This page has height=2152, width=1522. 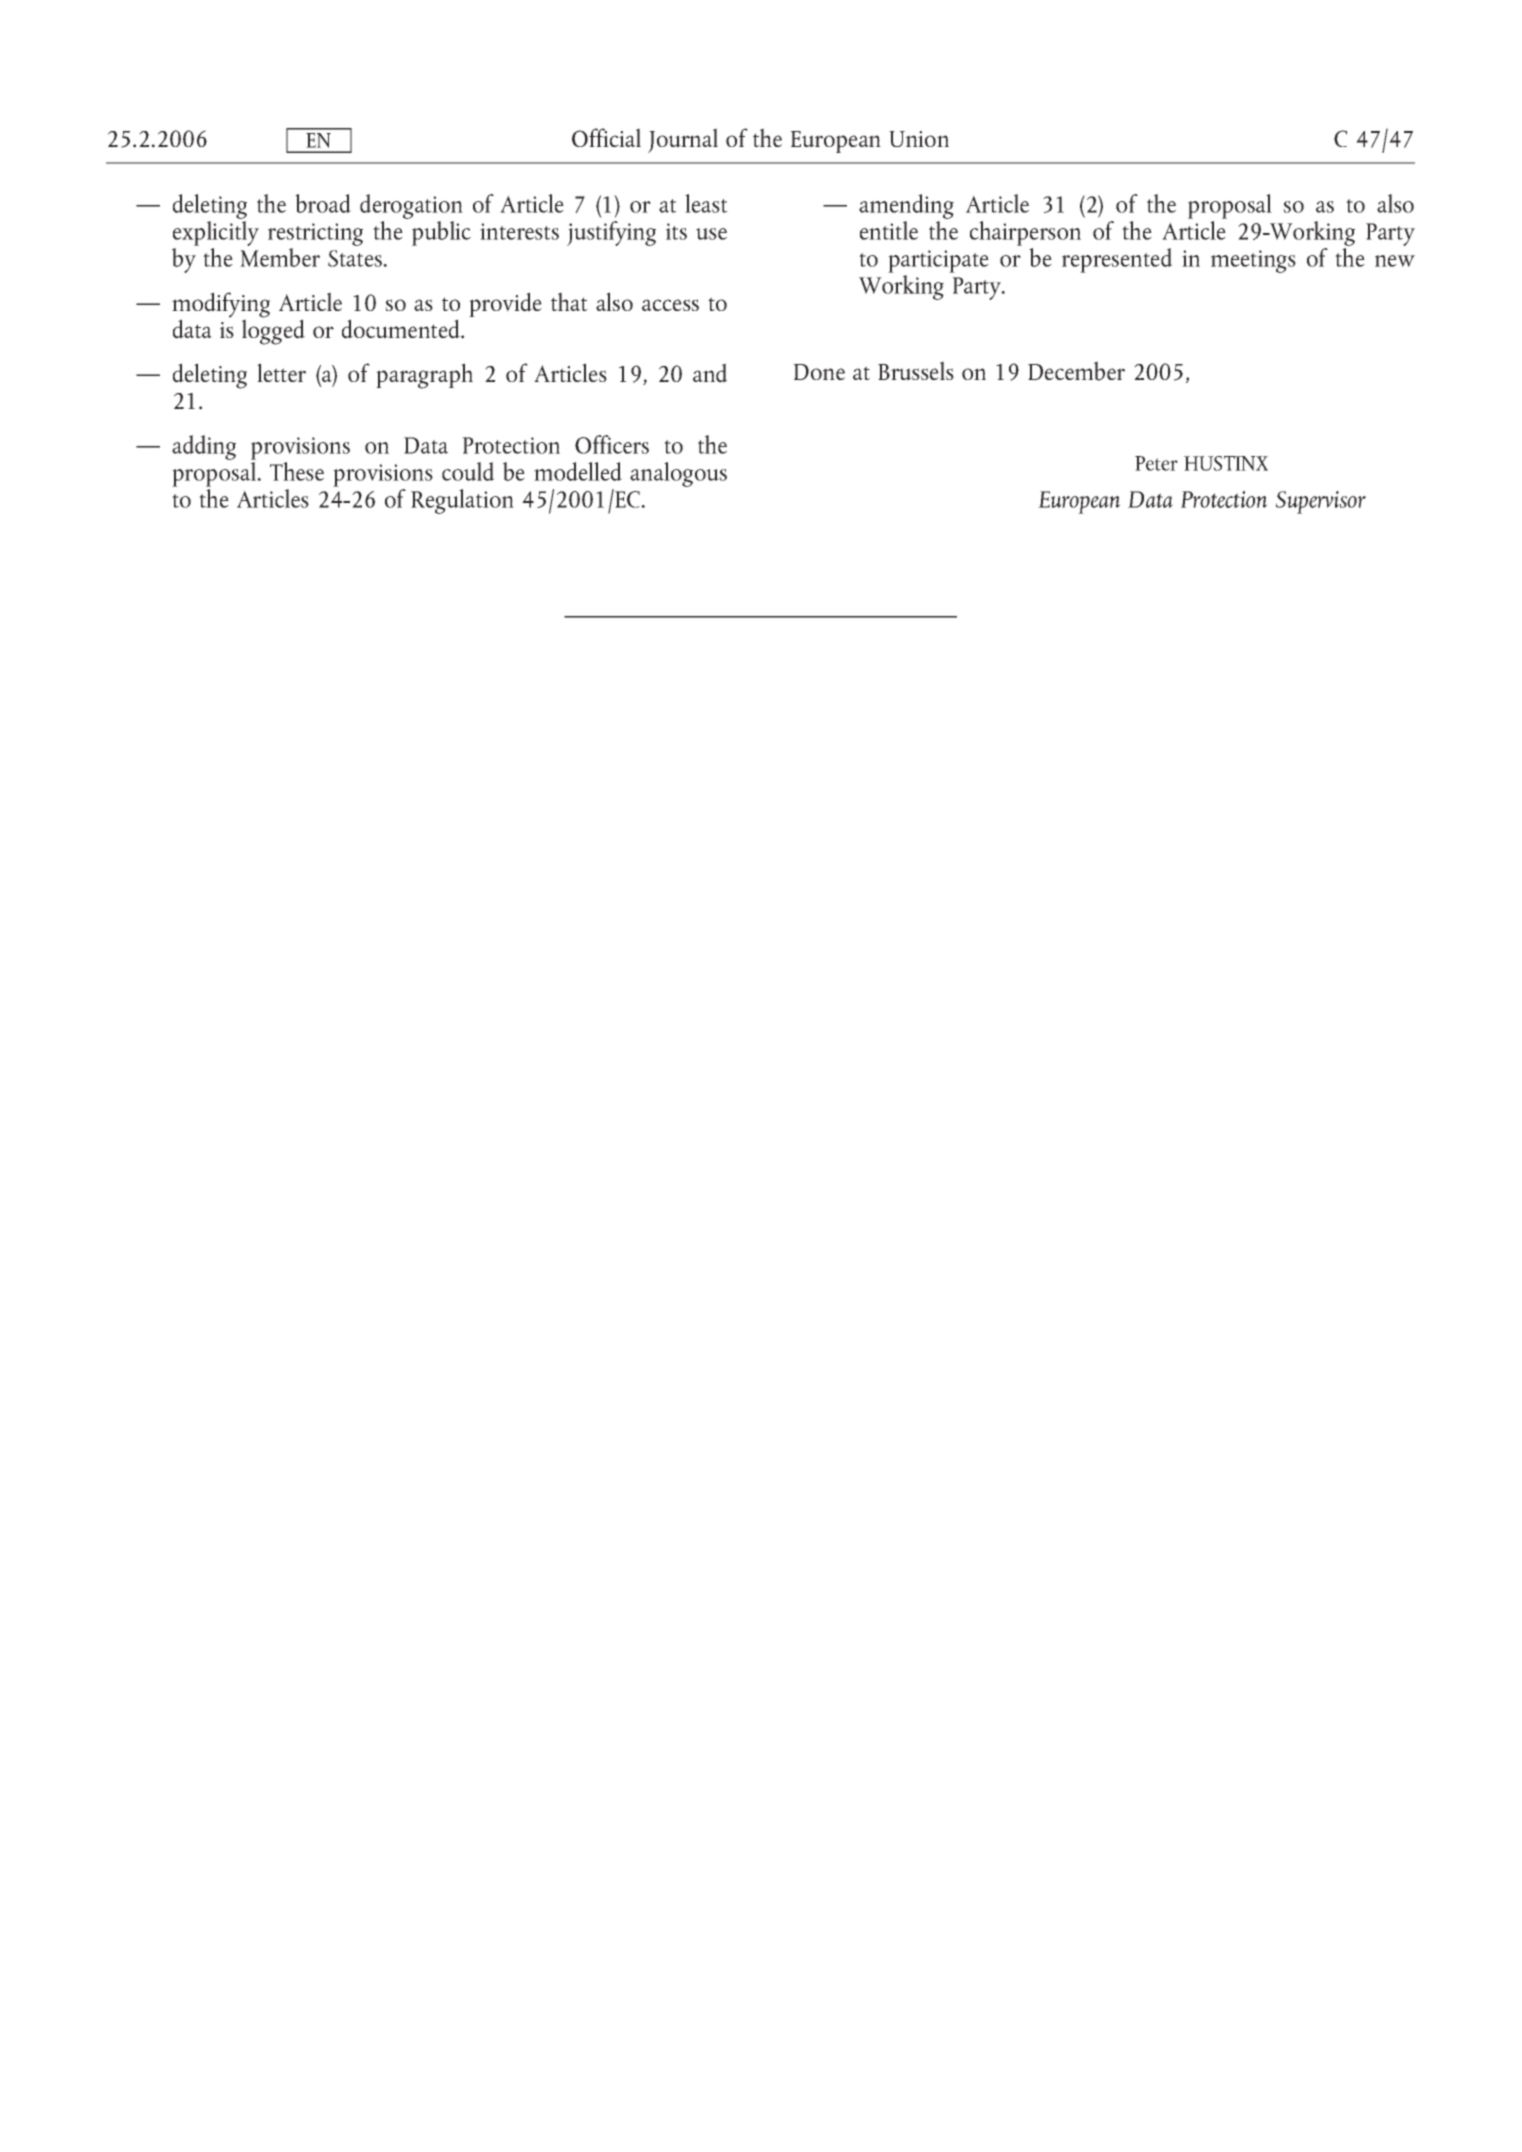 I want to click on restricting, so click(x=315, y=234).
